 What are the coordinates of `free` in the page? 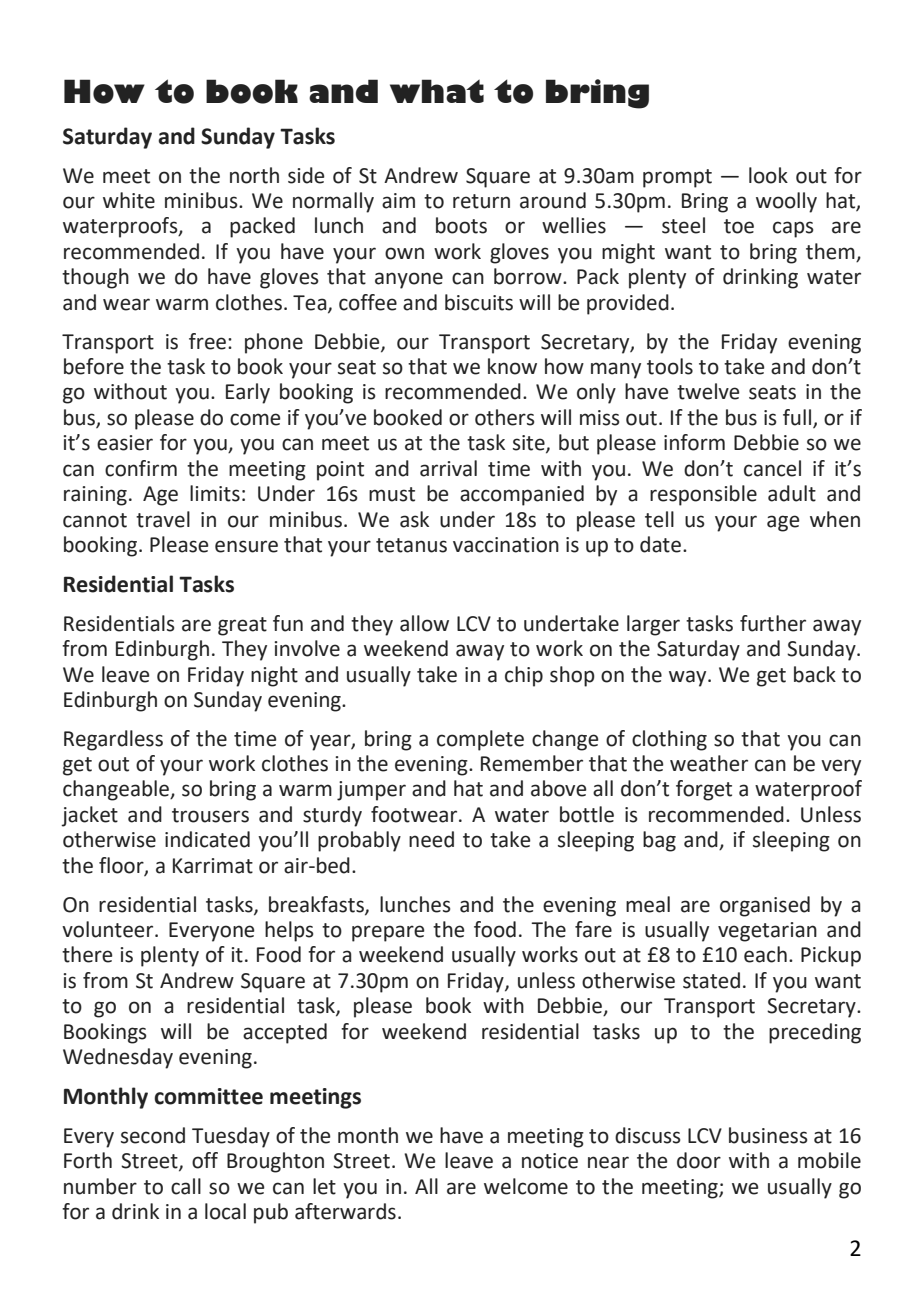 It's located at (209, 341).
